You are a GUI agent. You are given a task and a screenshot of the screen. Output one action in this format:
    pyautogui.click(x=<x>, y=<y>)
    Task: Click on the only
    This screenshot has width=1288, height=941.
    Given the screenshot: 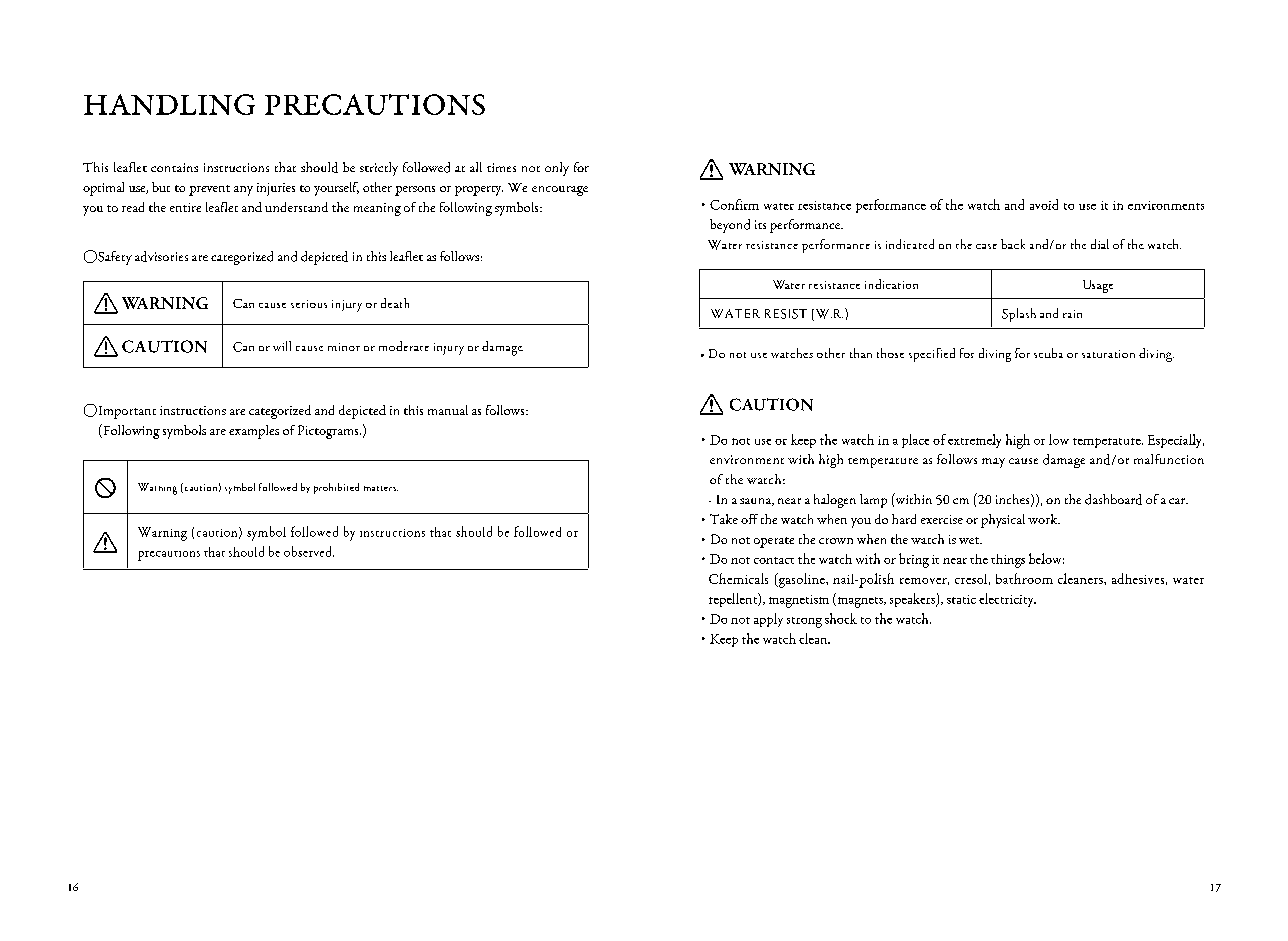 What is the action you would take?
    pyautogui.click(x=557, y=169)
